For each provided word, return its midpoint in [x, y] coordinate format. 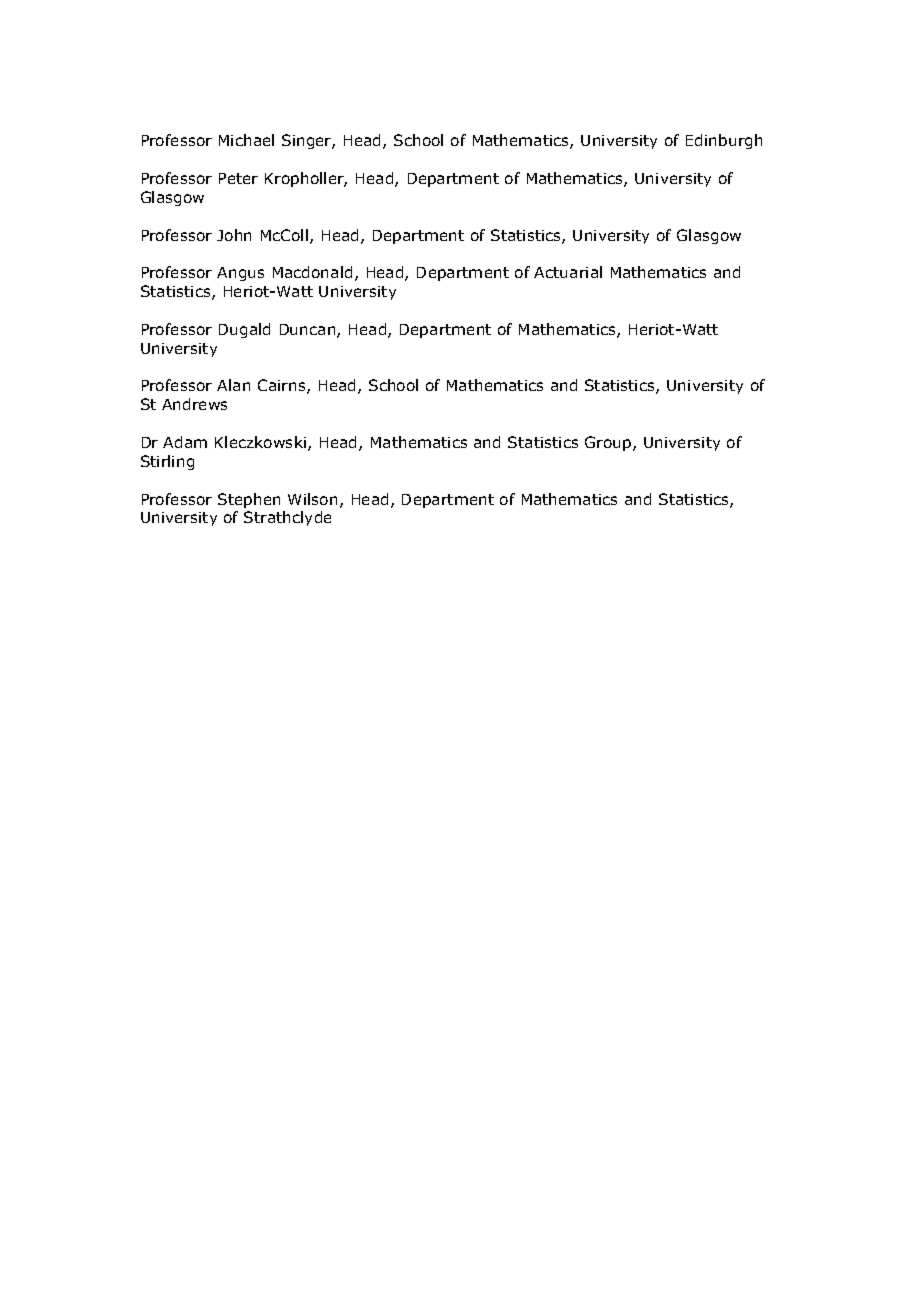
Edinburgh [724, 141]
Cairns [283, 386]
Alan [233, 385]
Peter [238, 178]
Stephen [249, 500]
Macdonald [312, 272]
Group [608, 443]
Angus [240, 274]
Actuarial [568, 272]
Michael [246, 140]
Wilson [312, 499]
